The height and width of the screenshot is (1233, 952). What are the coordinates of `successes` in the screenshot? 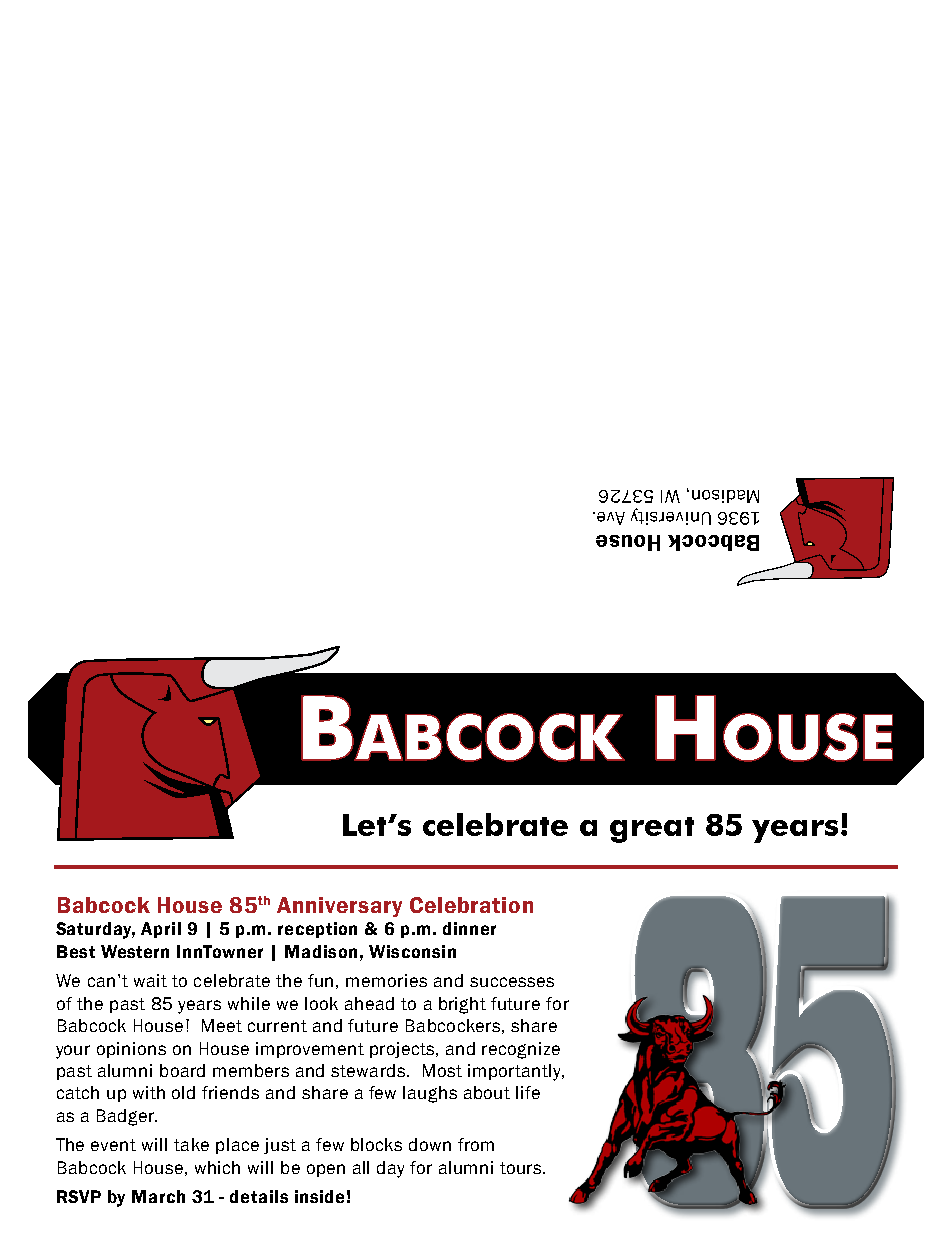 It's located at (512, 982).
